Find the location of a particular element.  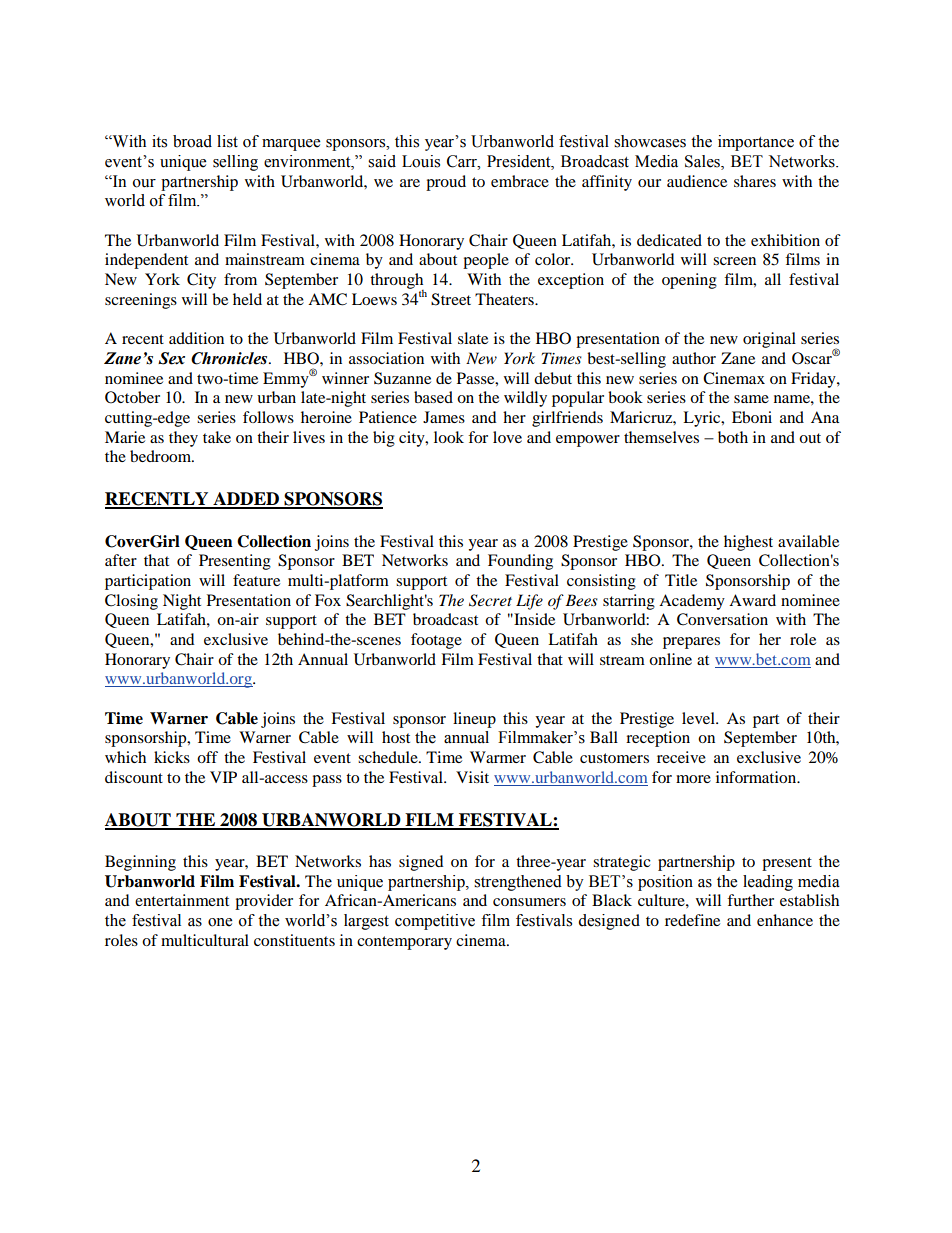

Chronicles is located at coordinates (230, 358).
